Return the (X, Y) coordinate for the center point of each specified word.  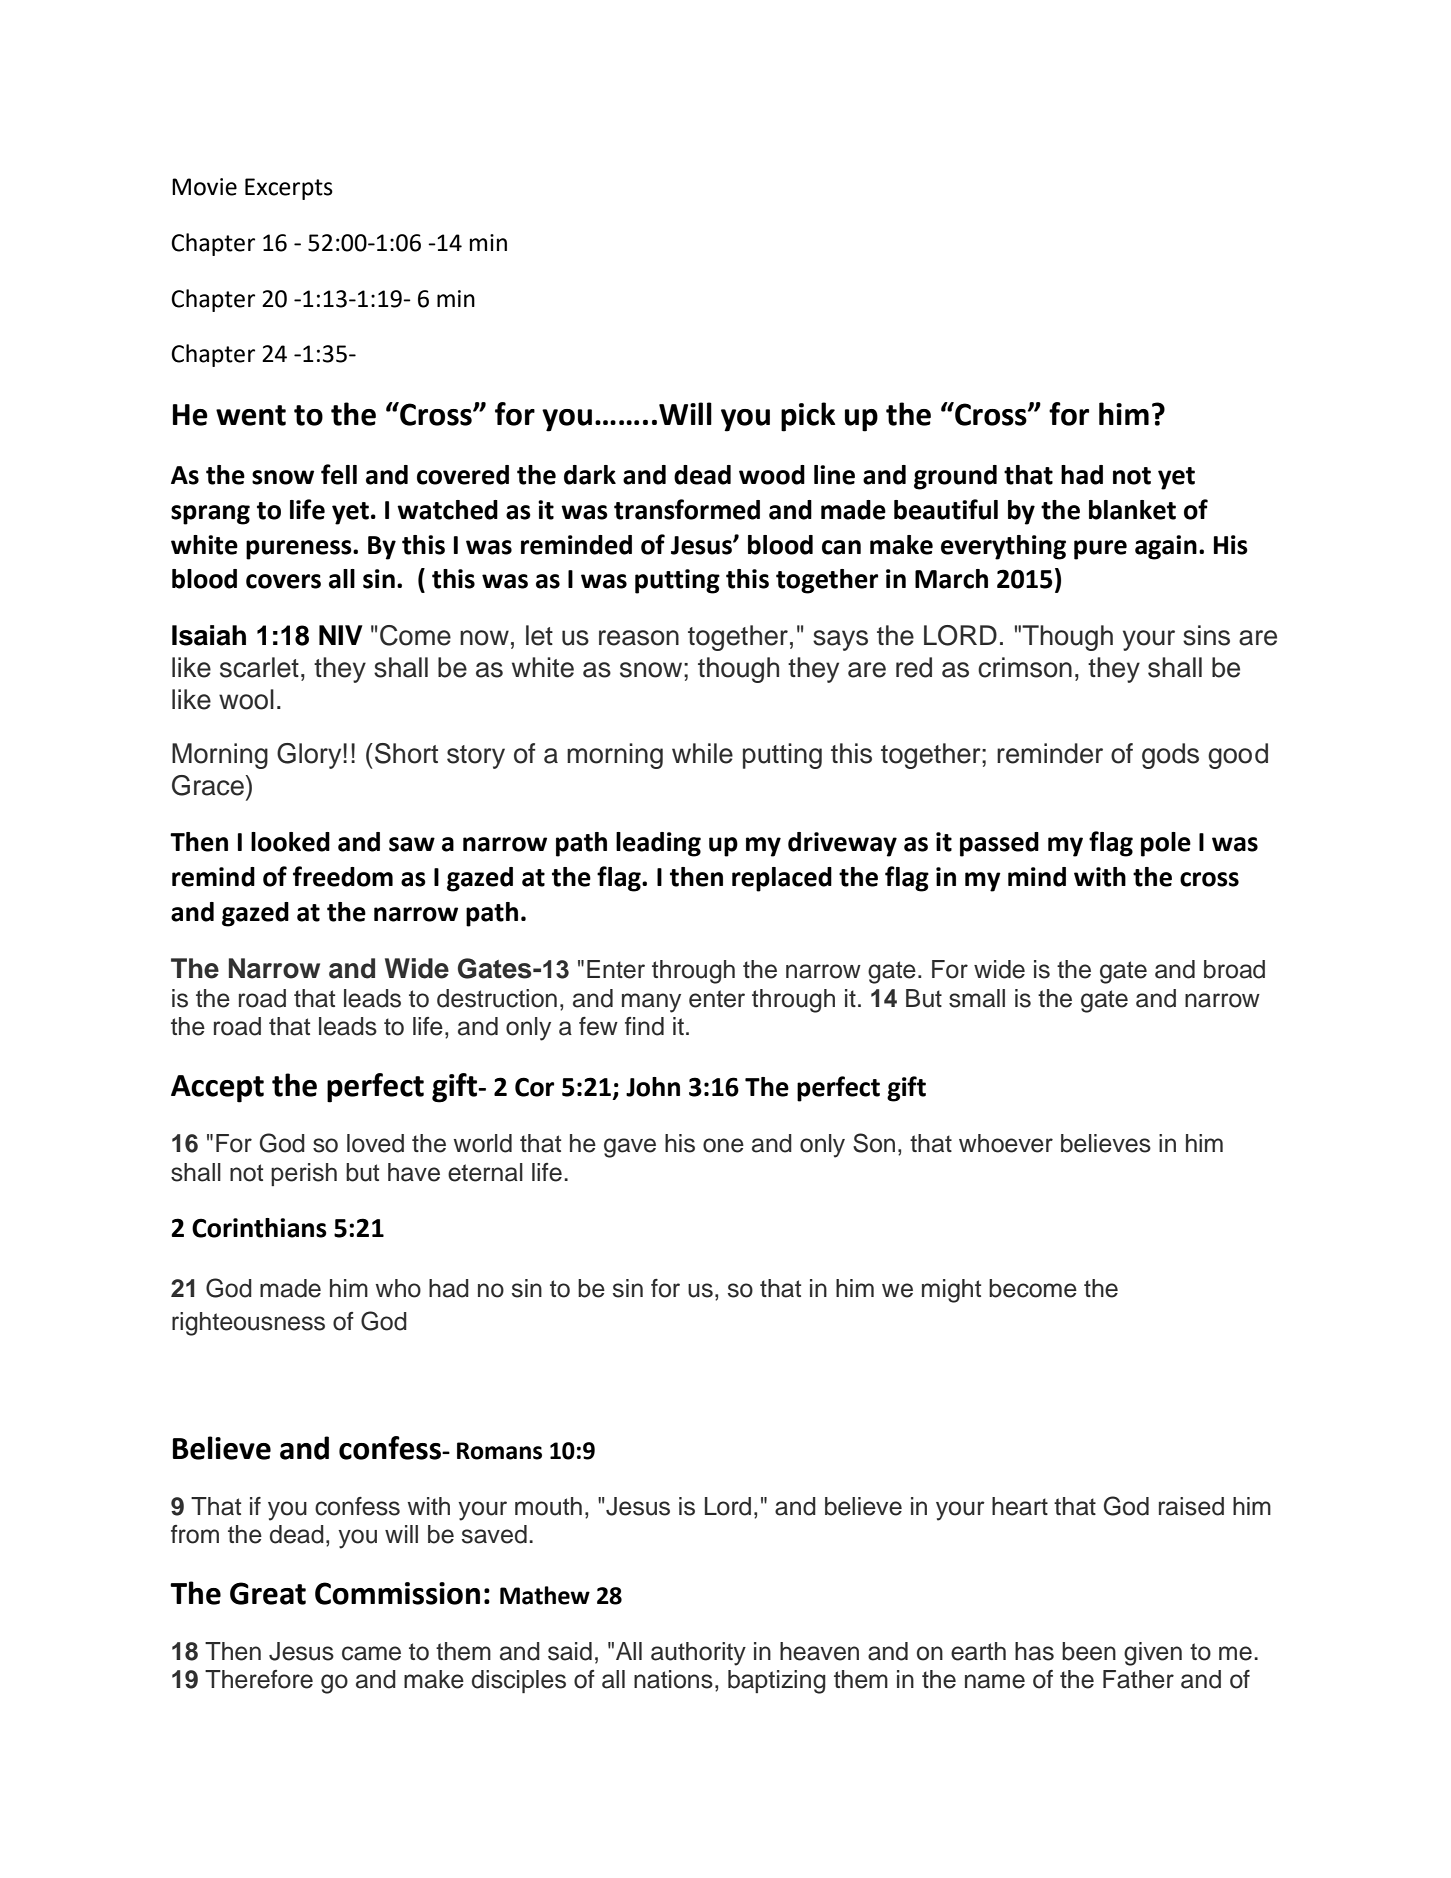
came (371, 1653)
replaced (782, 879)
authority (698, 1654)
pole (1166, 844)
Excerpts (289, 189)
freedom (343, 876)
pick (808, 417)
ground (955, 477)
